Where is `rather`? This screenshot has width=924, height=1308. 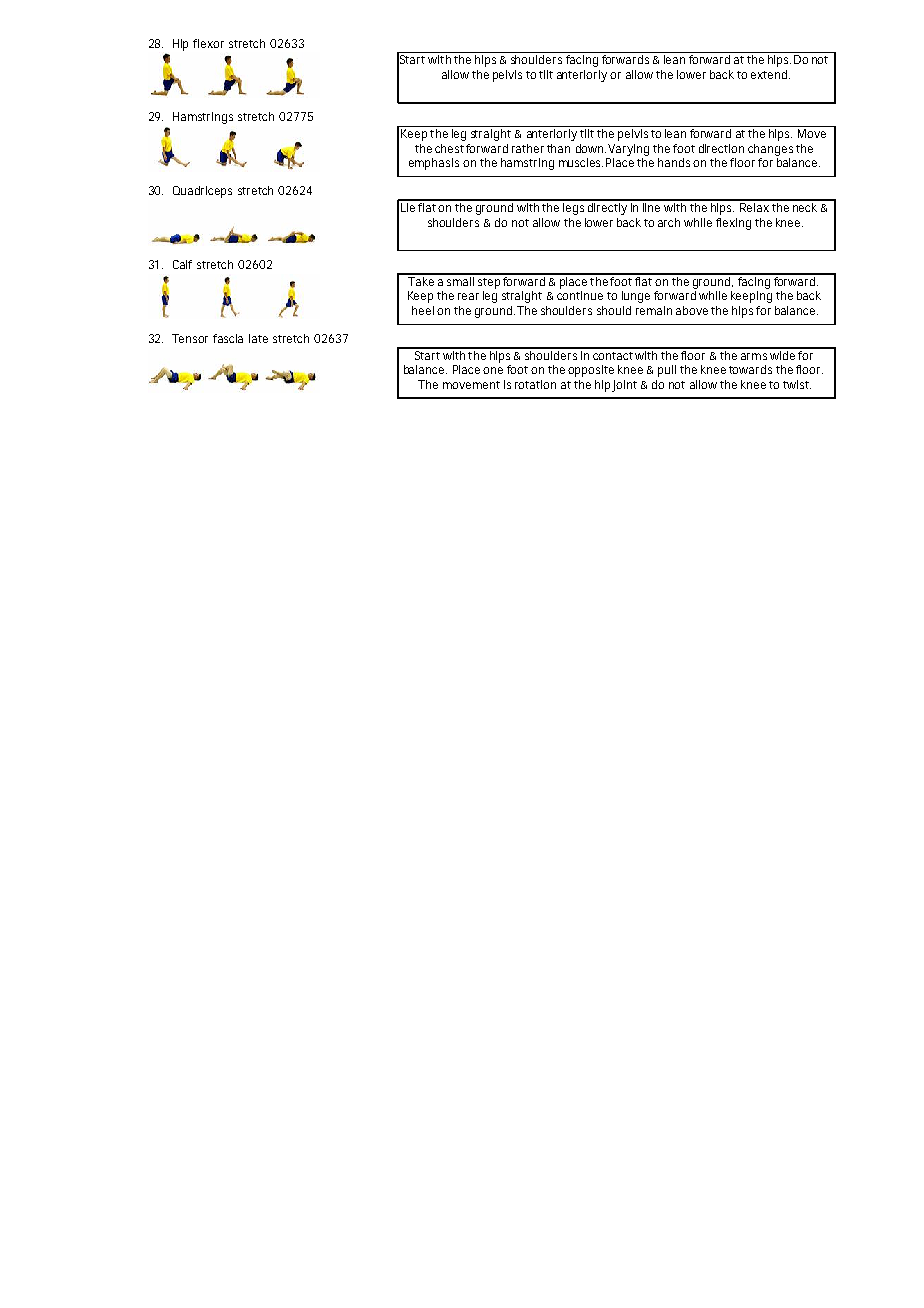 rather is located at coordinates (528, 148).
